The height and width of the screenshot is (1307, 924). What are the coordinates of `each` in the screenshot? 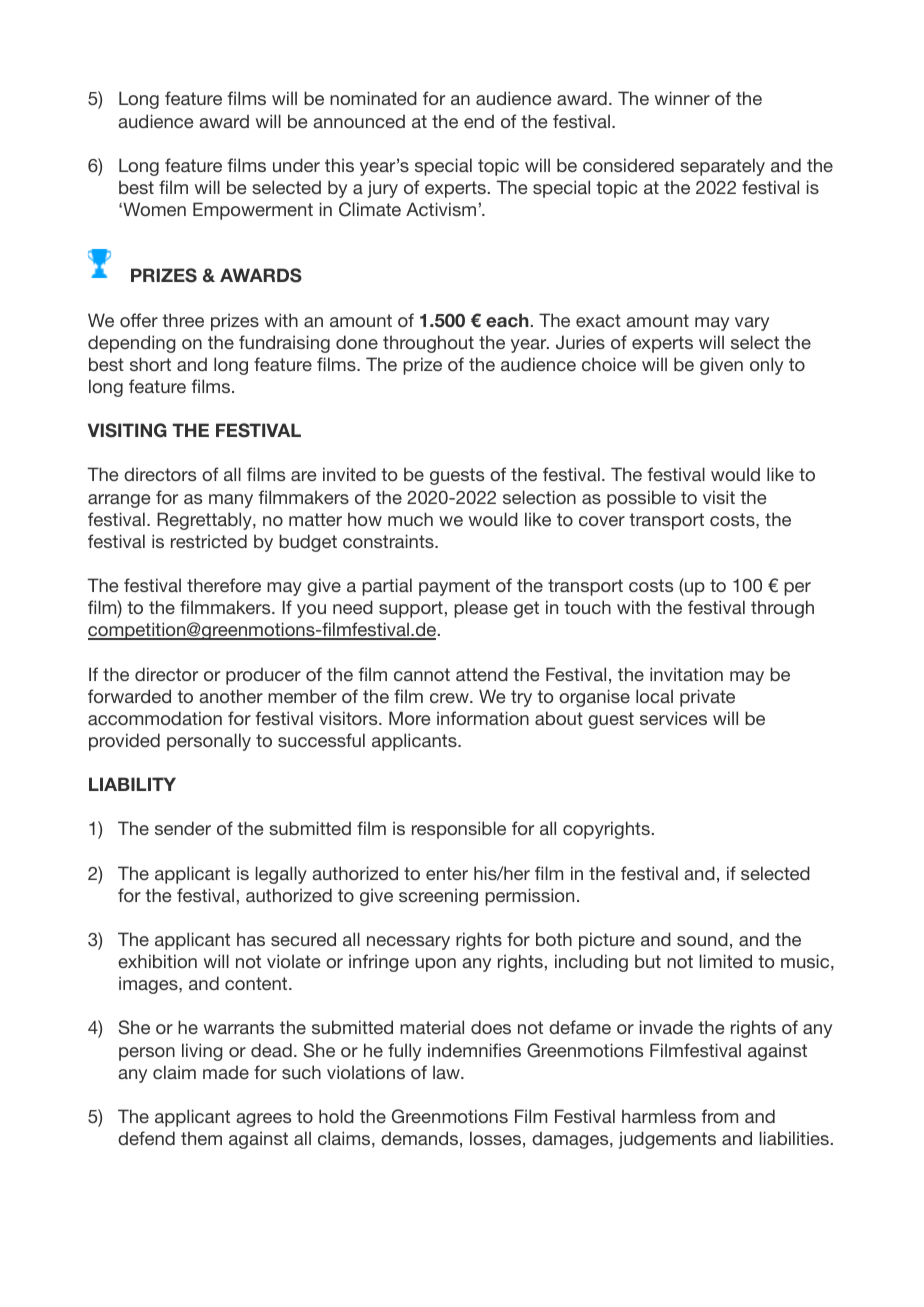 It's located at (507, 320).
